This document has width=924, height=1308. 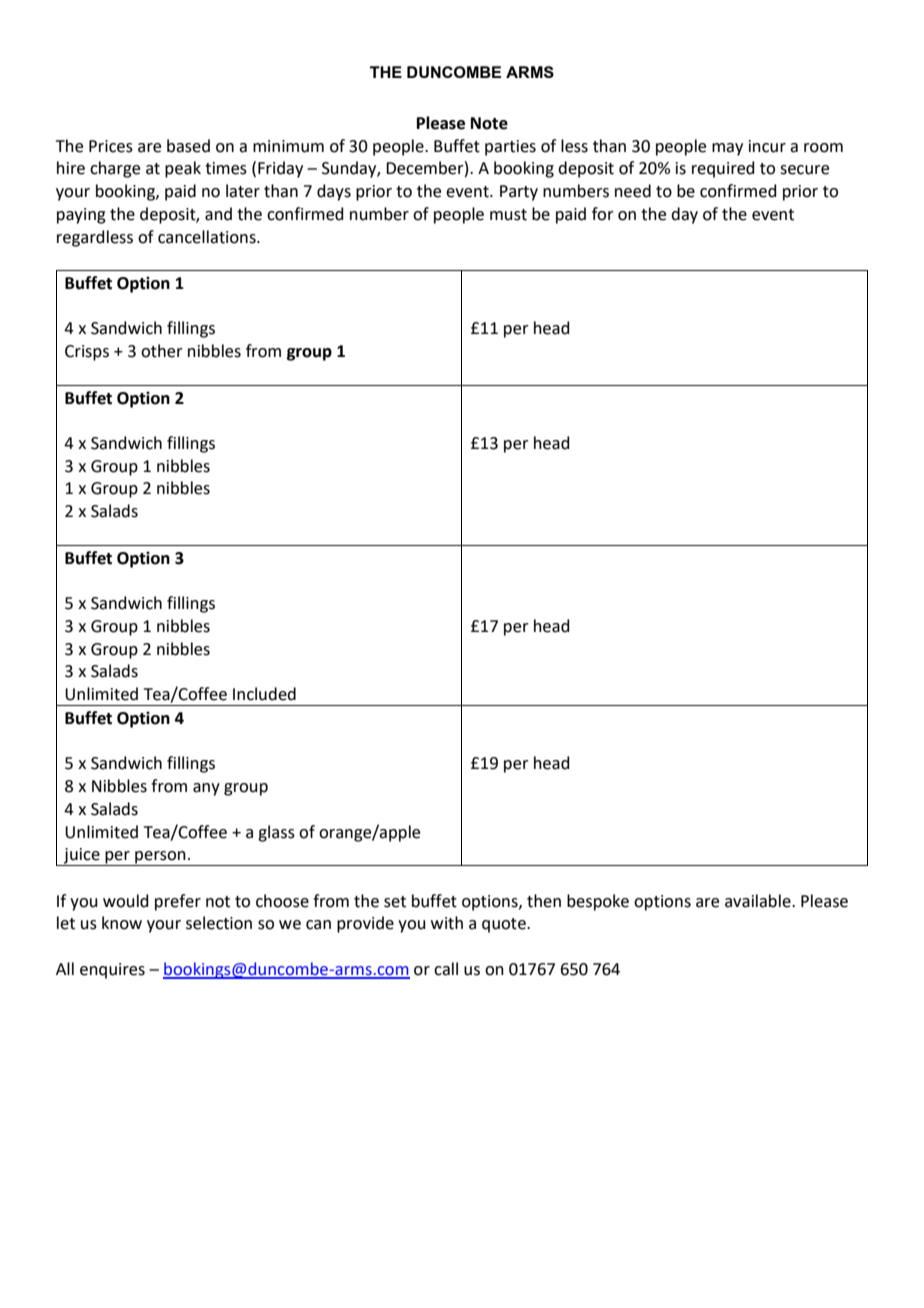 What do you see at coordinates (162, 351) in the document?
I see `other` at bounding box center [162, 351].
